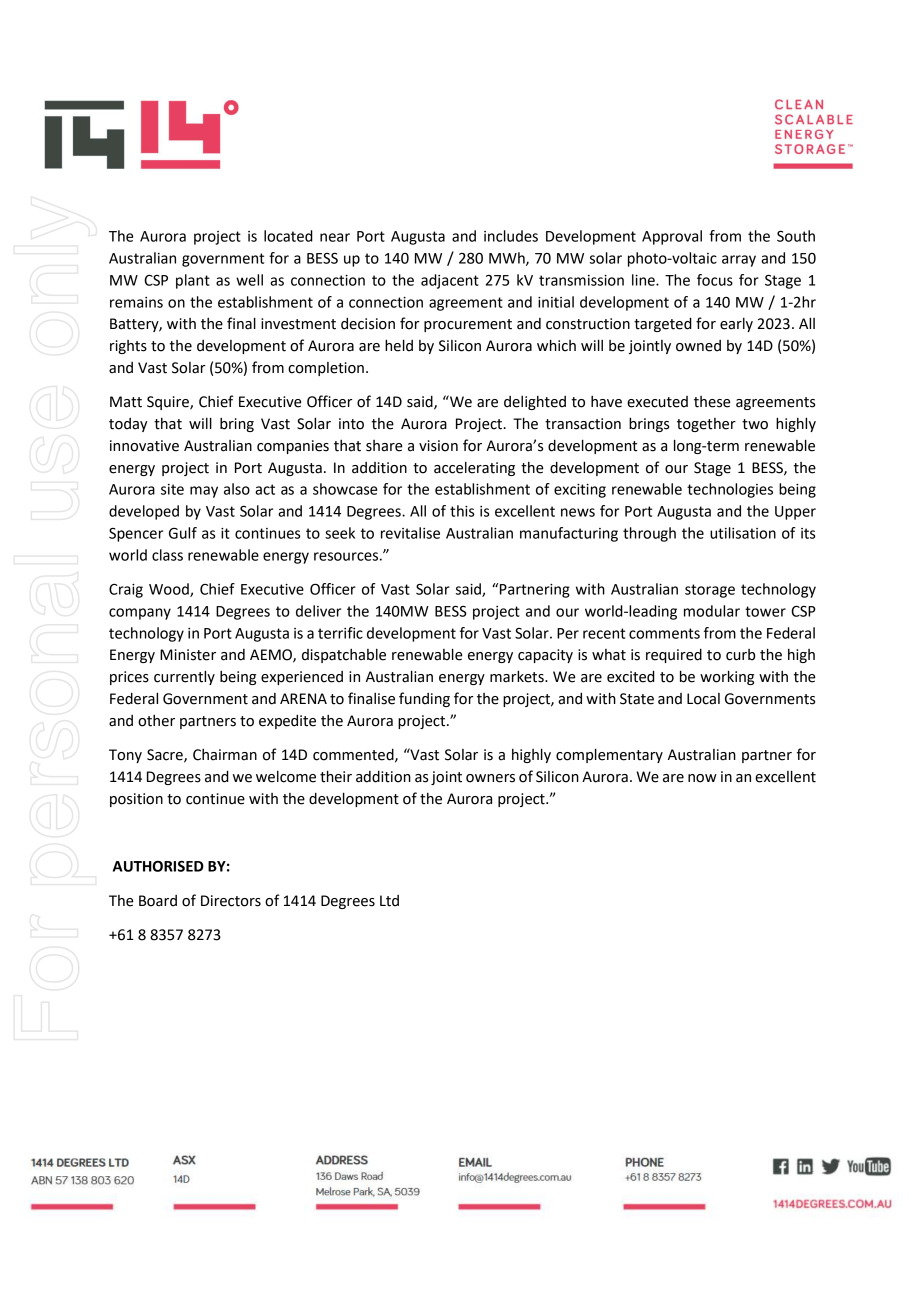 Image resolution: width=924 pixels, height=1308 pixels. What do you see at coordinates (184, 677) in the document?
I see `currently` at bounding box center [184, 677].
